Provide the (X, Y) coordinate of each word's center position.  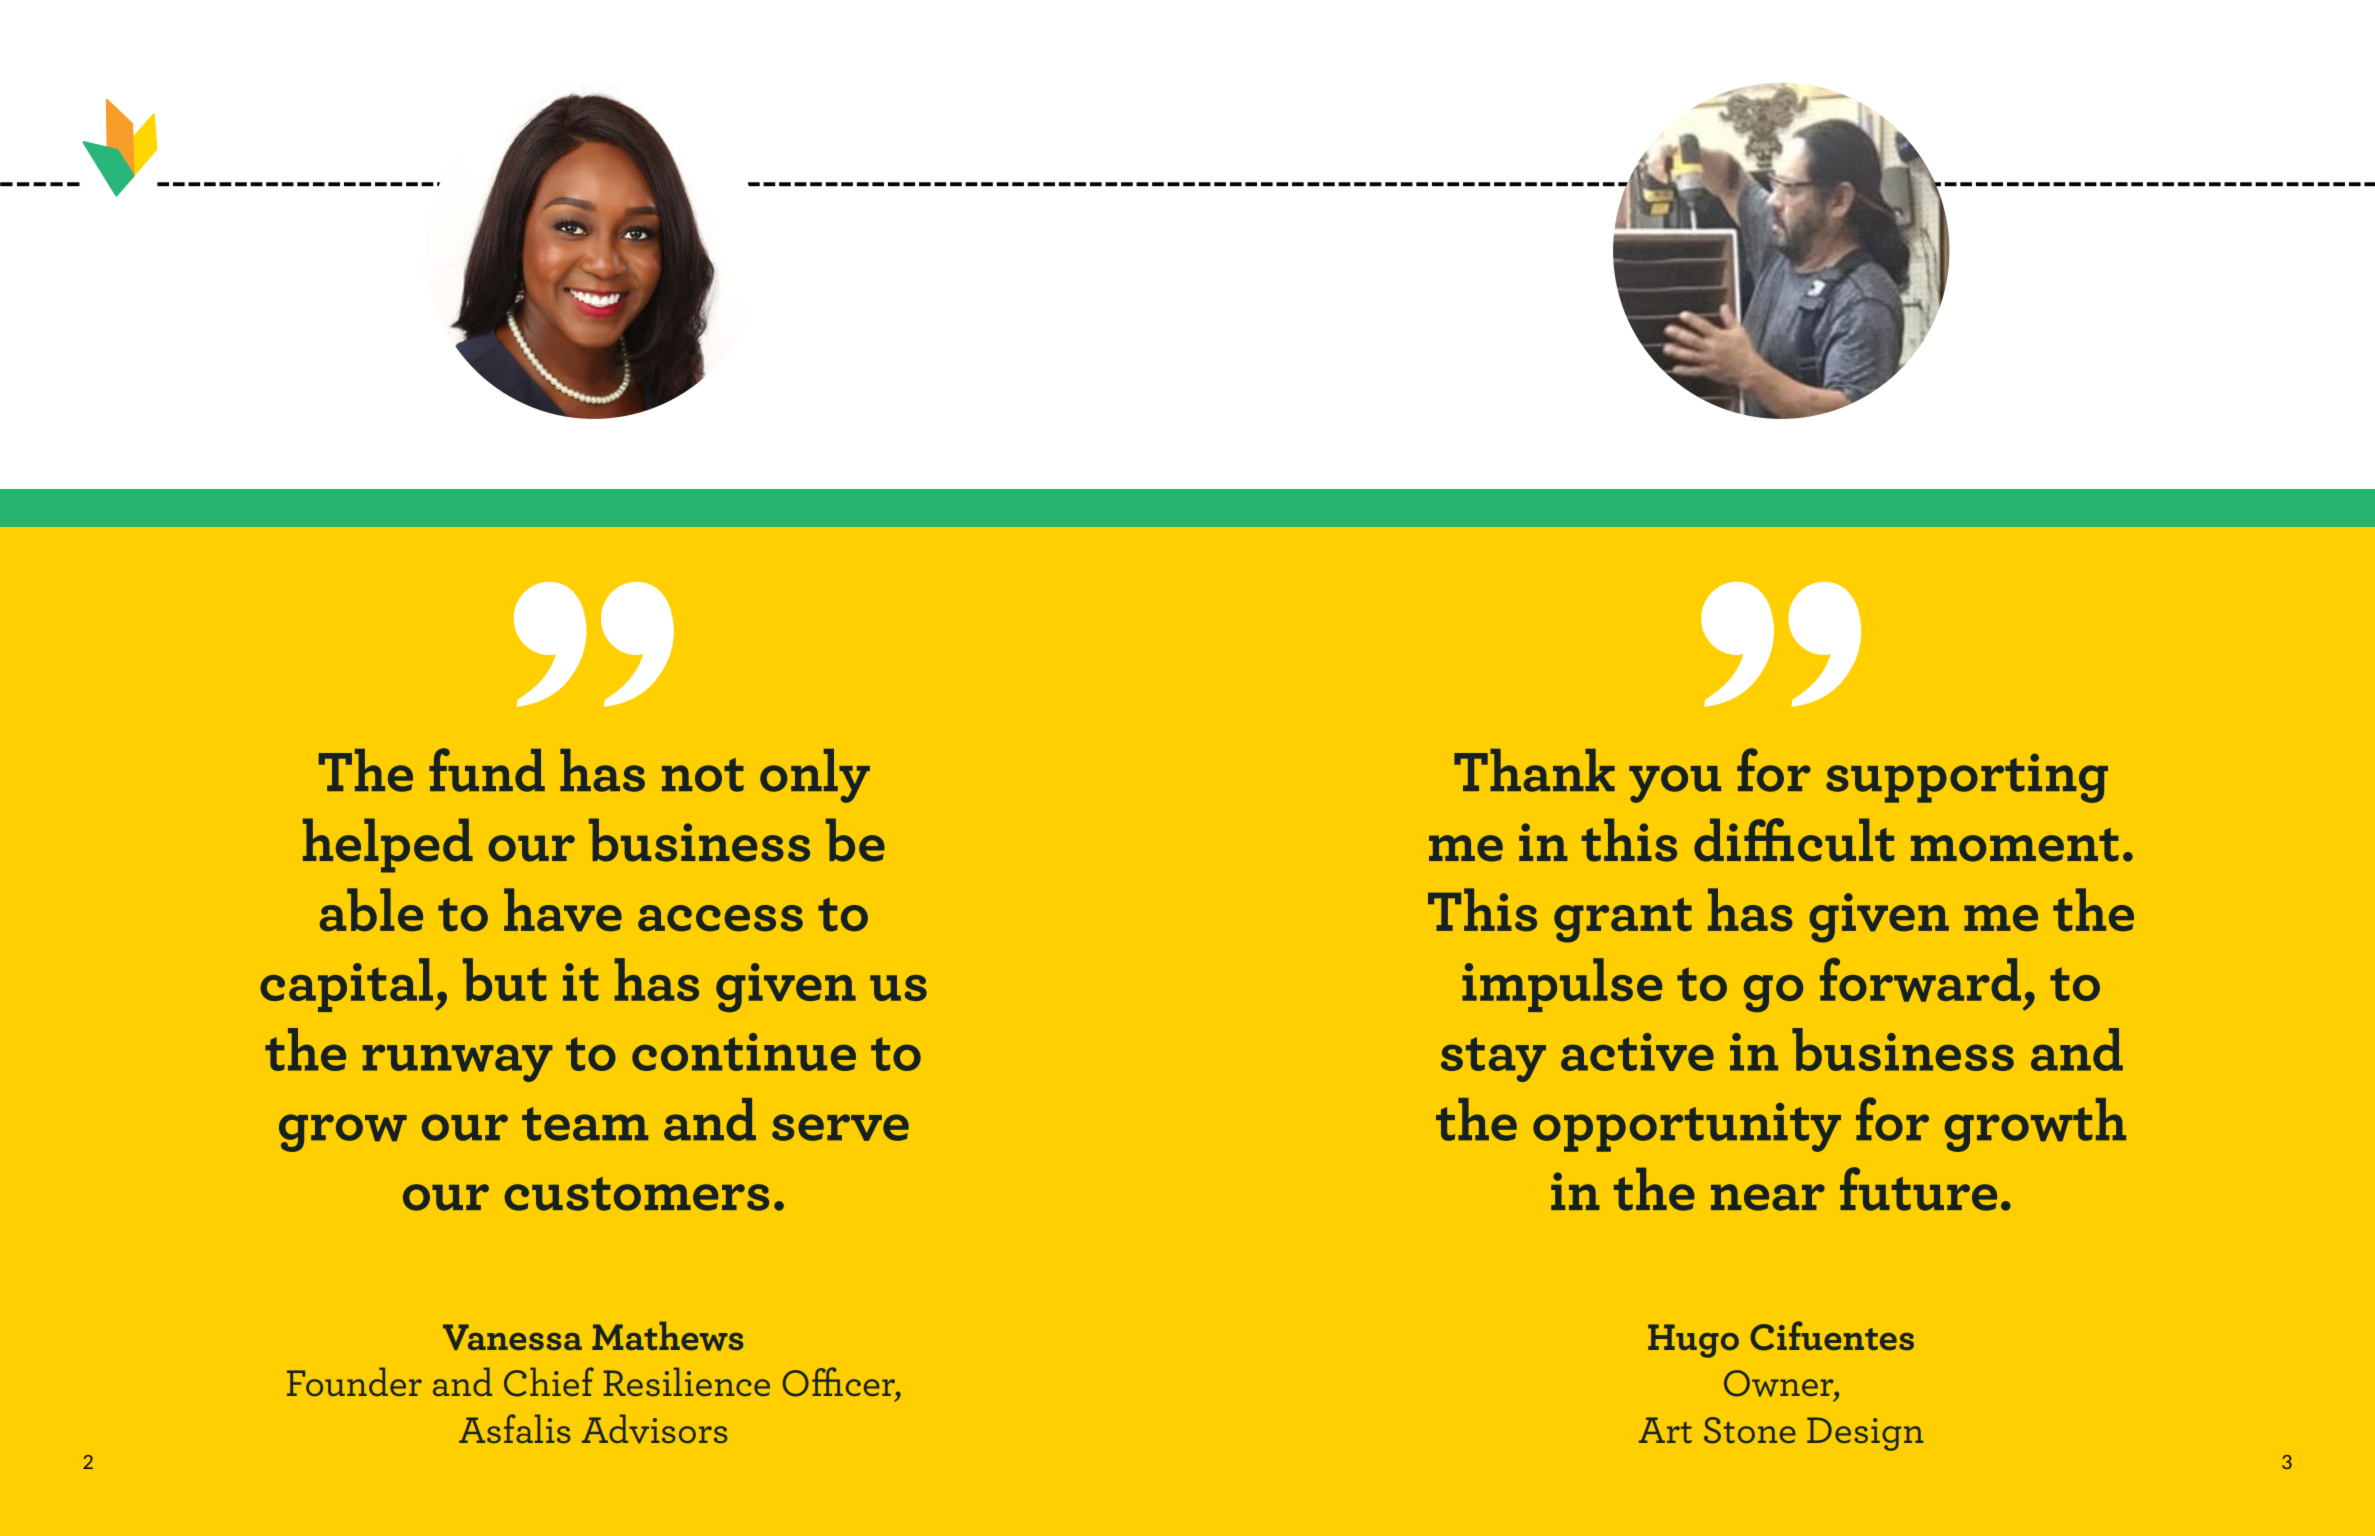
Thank (1534, 770)
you (1675, 784)
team (585, 1124)
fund (487, 770)
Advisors (655, 1429)
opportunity (1687, 1127)
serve (840, 1127)
